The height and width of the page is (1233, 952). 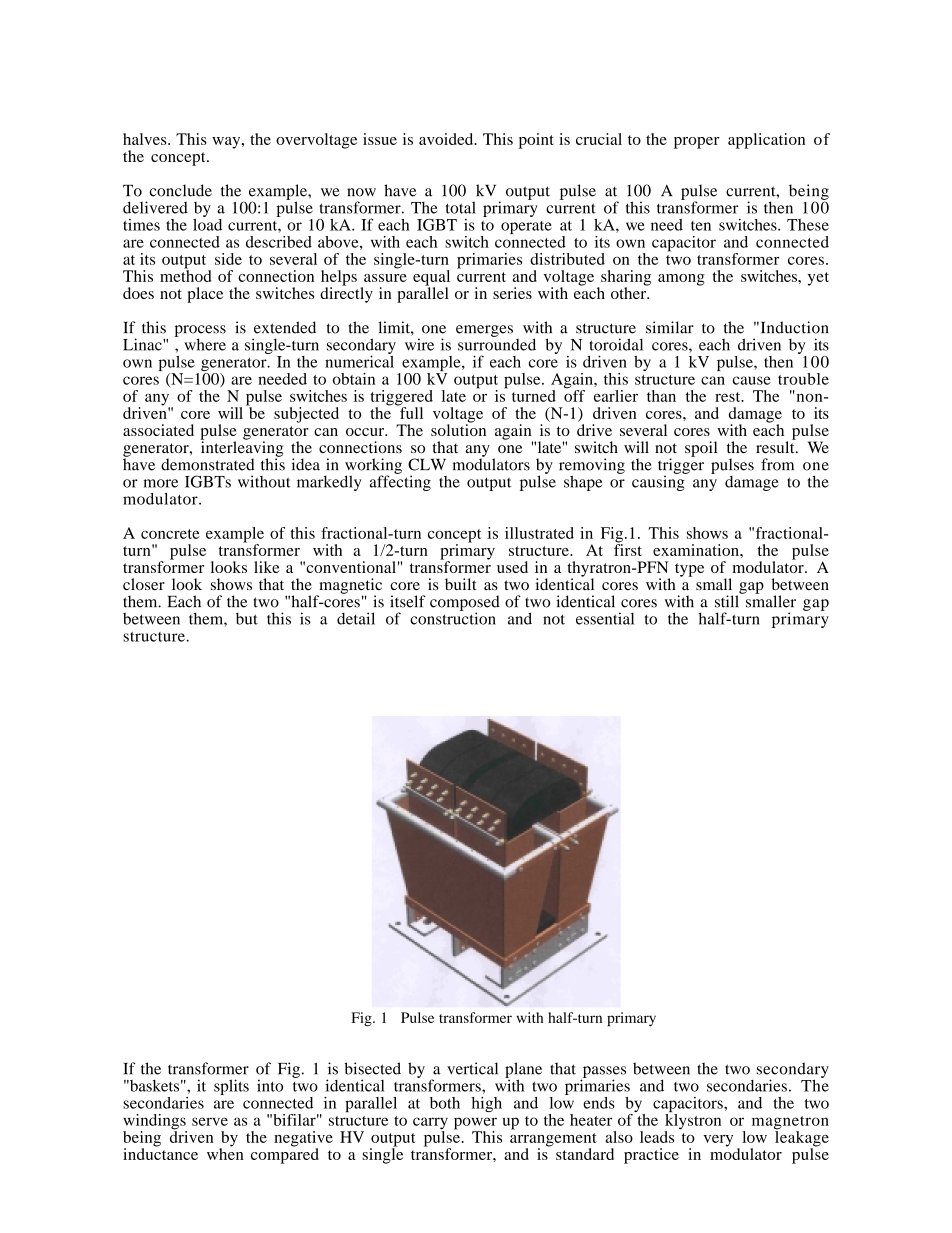 What do you see at coordinates (180, 190) in the page?
I see `conclude` at bounding box center [180, 190].
